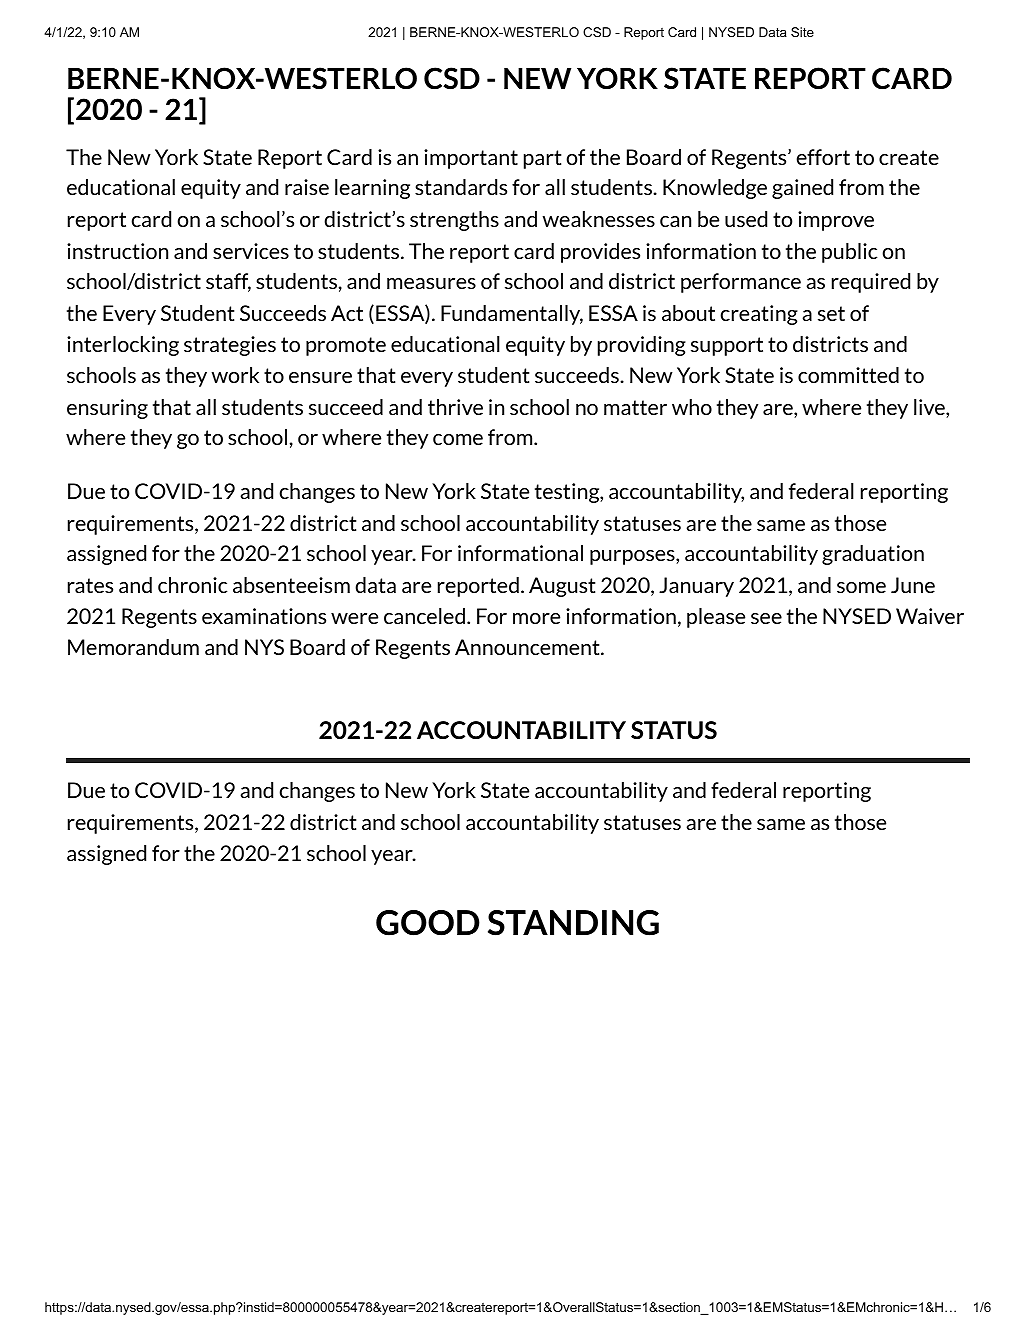  Describe the element at coordinates (536, 618) in the screenshot. I see `more` at that location.
